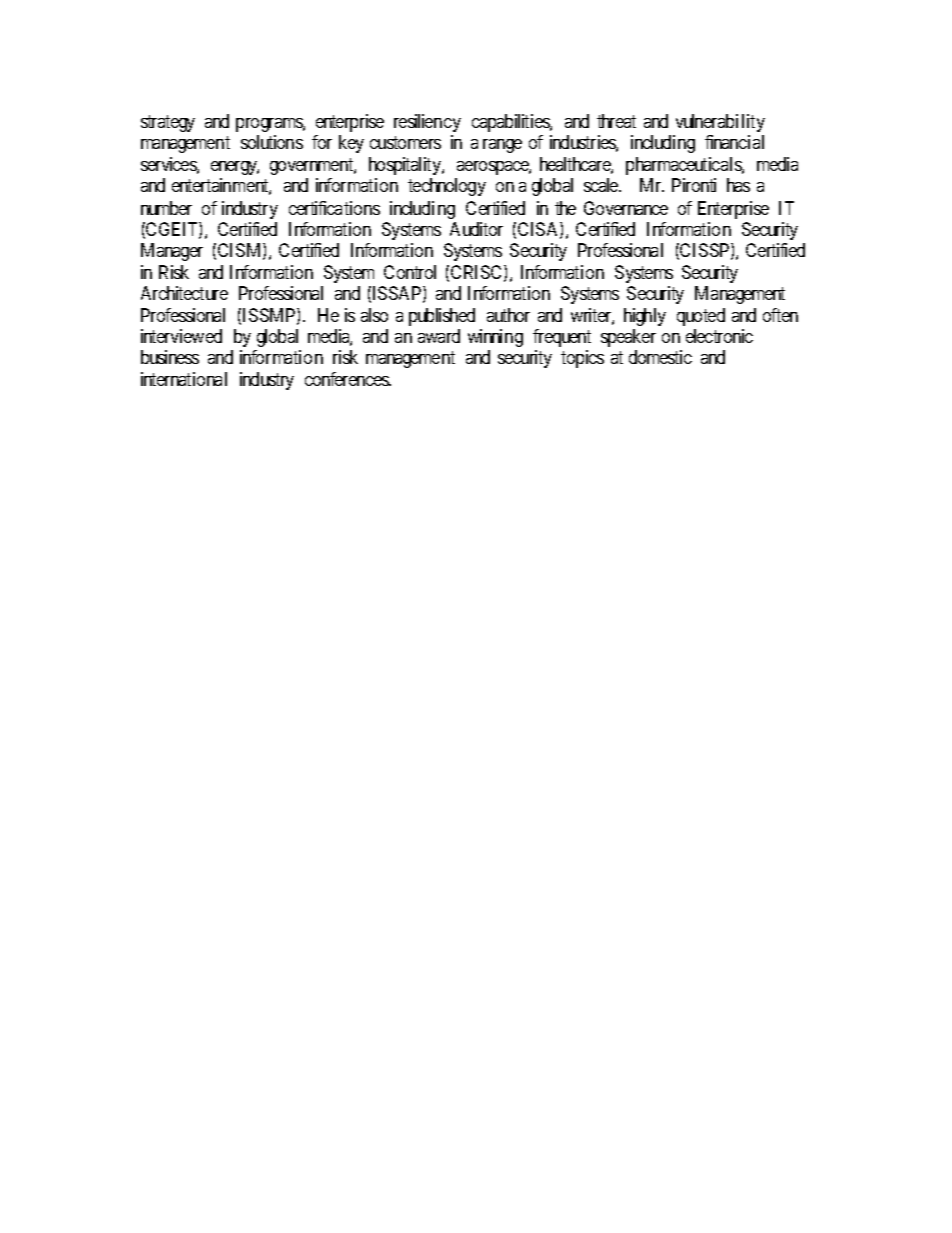 The height and width of the screenshot is (1233, 952). Describe the element at coordinates (701, 317) in the screenshot. I see `quoted` at that location.
